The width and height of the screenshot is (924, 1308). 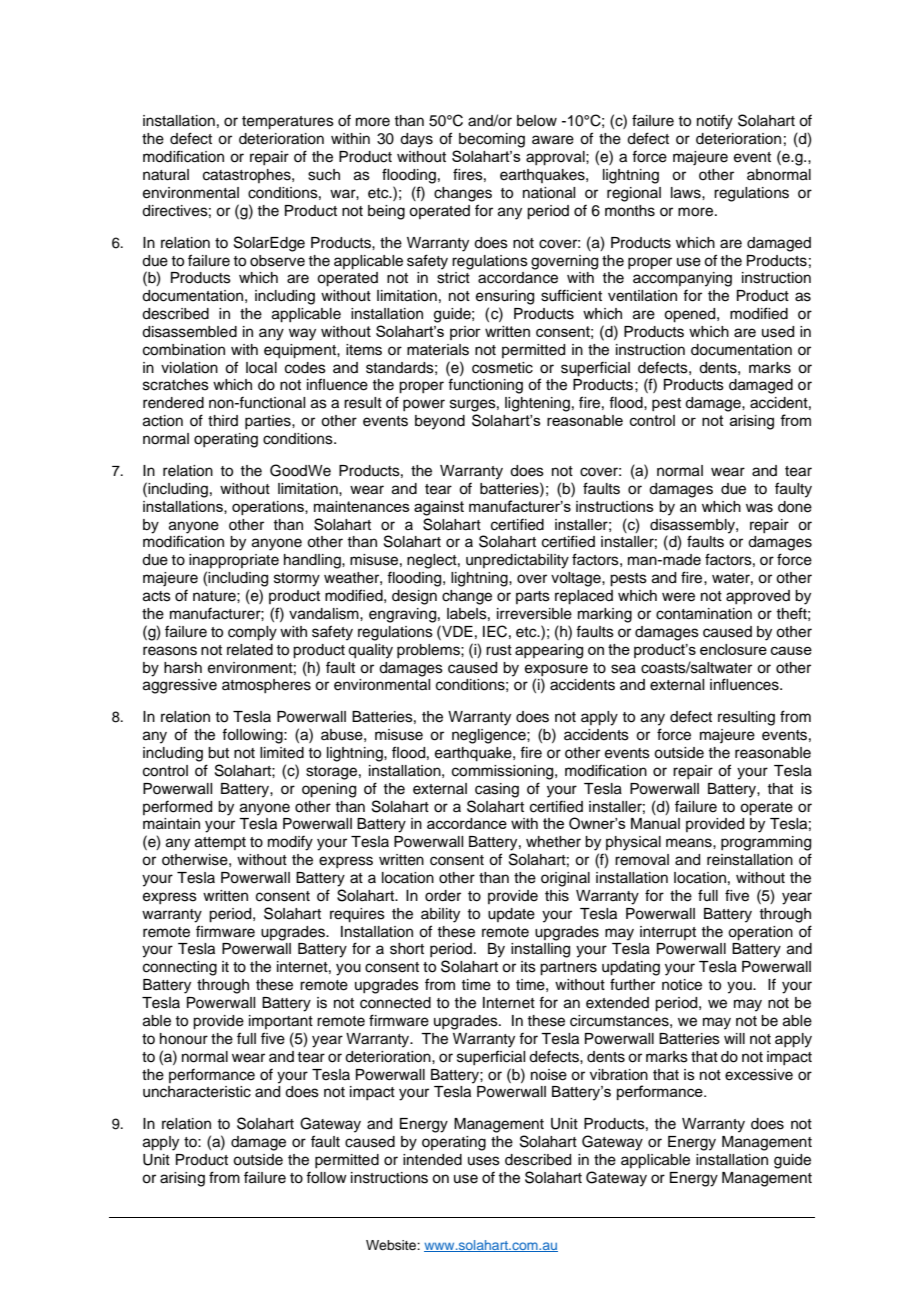 What do you see at coordinates (497, 790) in the screenshot?
I see `casing` at bounding box center [497, 790].
